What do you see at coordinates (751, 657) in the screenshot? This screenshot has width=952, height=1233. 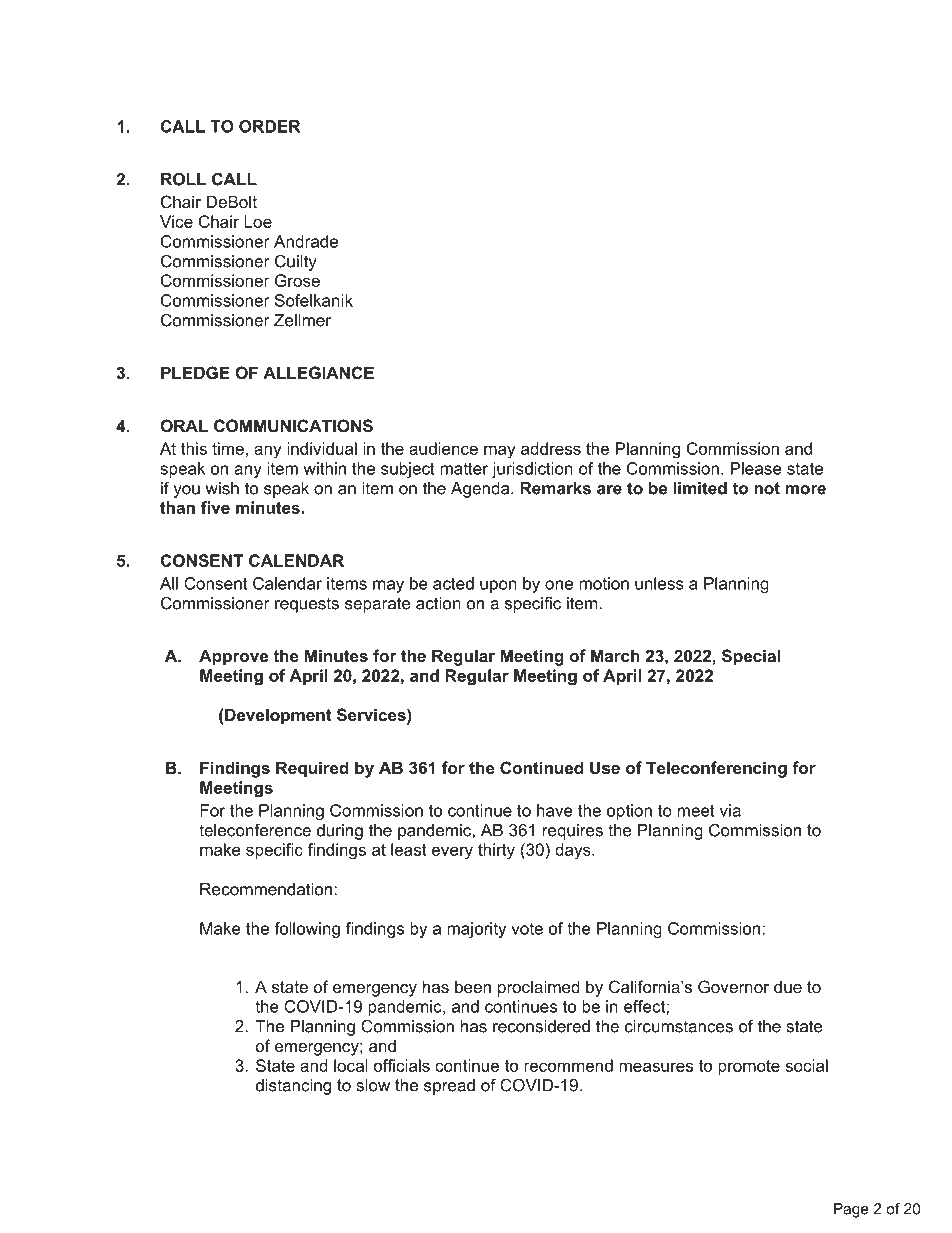 I see `Special` at bounding box center [751, 657].
